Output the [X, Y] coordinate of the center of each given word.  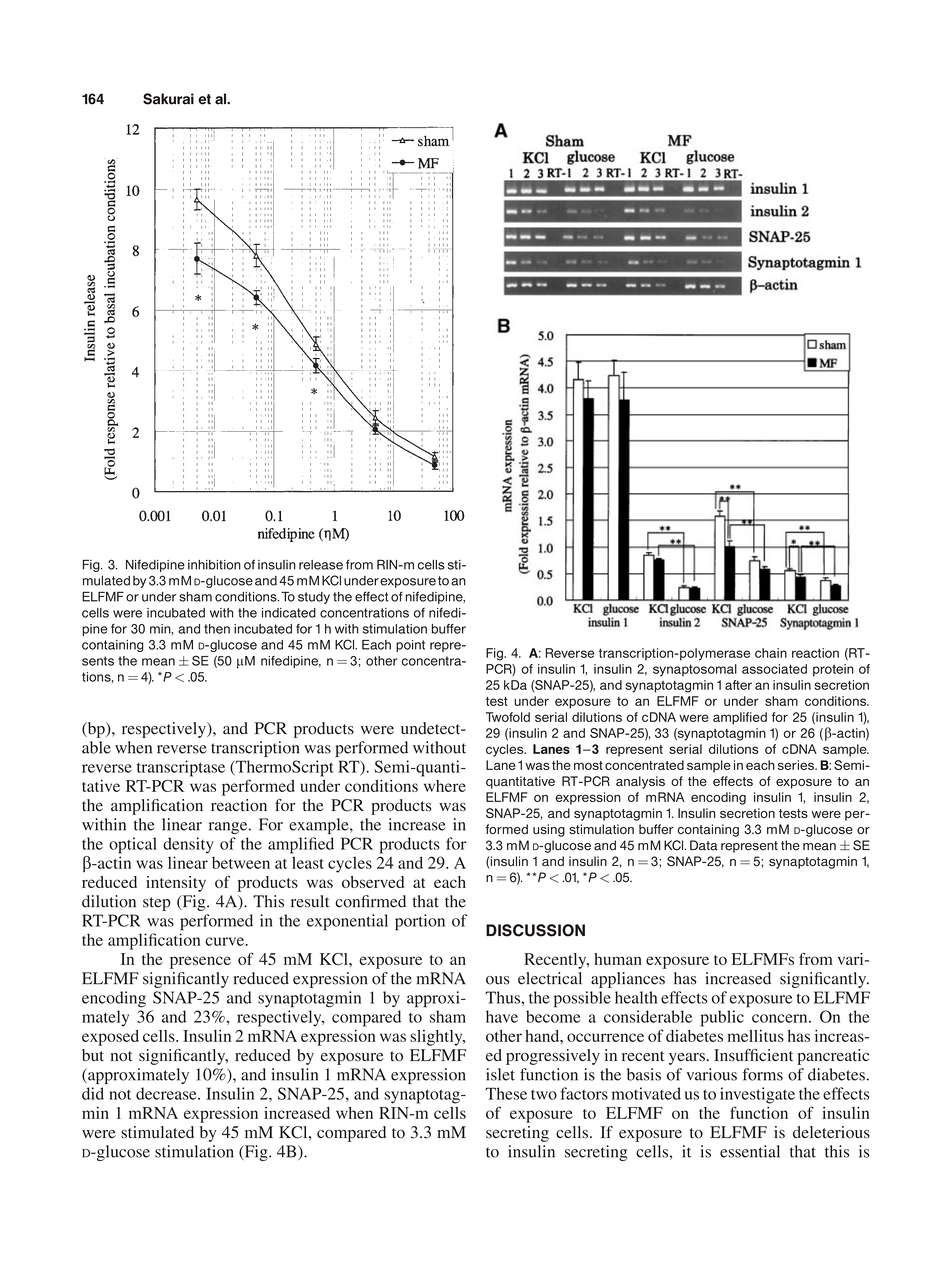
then [217, 629]
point [410, 646]
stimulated [157, 1132]
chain [771, 653]
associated [774, 669]
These [506, 1093]
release [321, 565]
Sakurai [168, 99]
